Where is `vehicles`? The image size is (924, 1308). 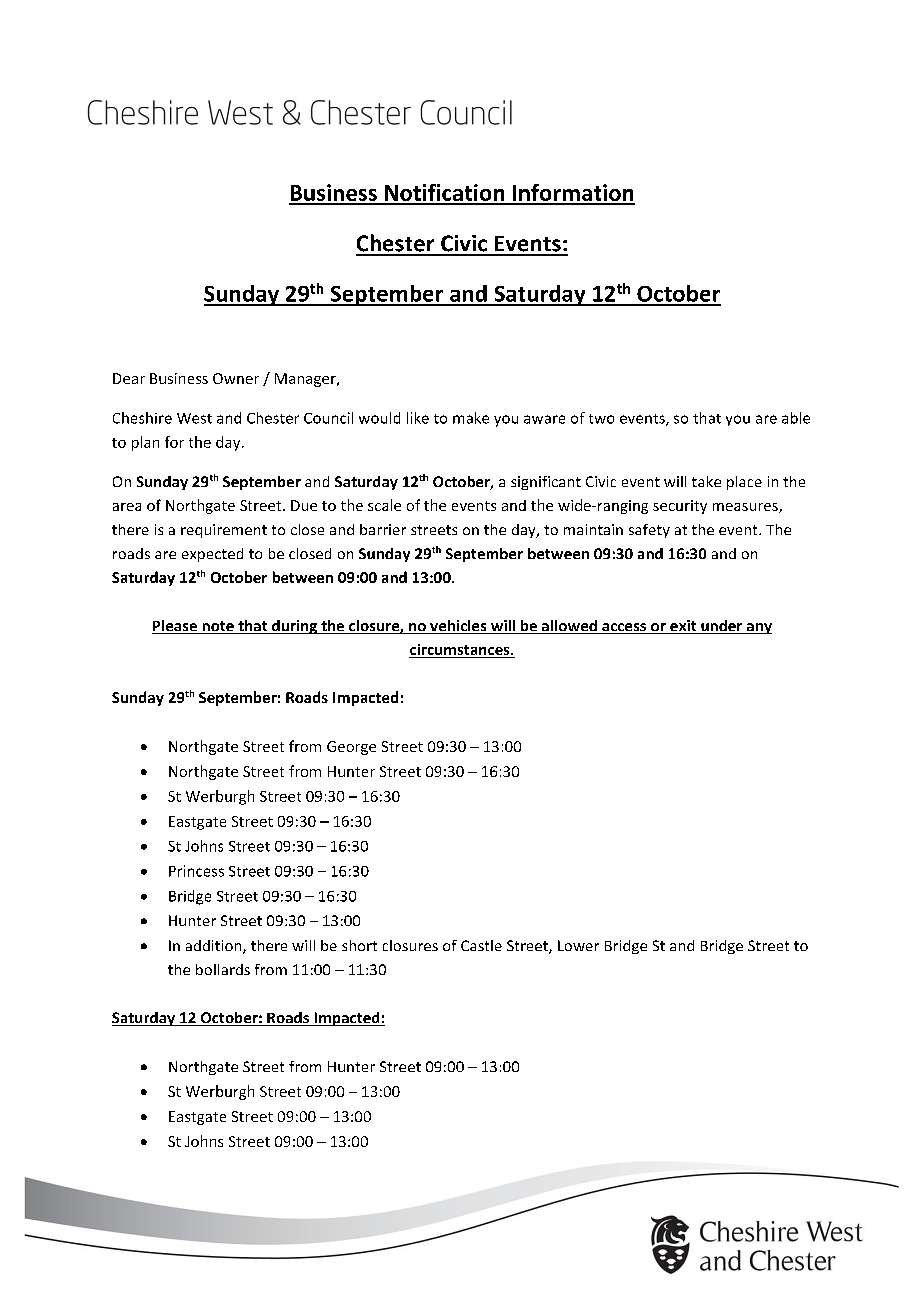
vehicles is located at coordinates (458, 627).
